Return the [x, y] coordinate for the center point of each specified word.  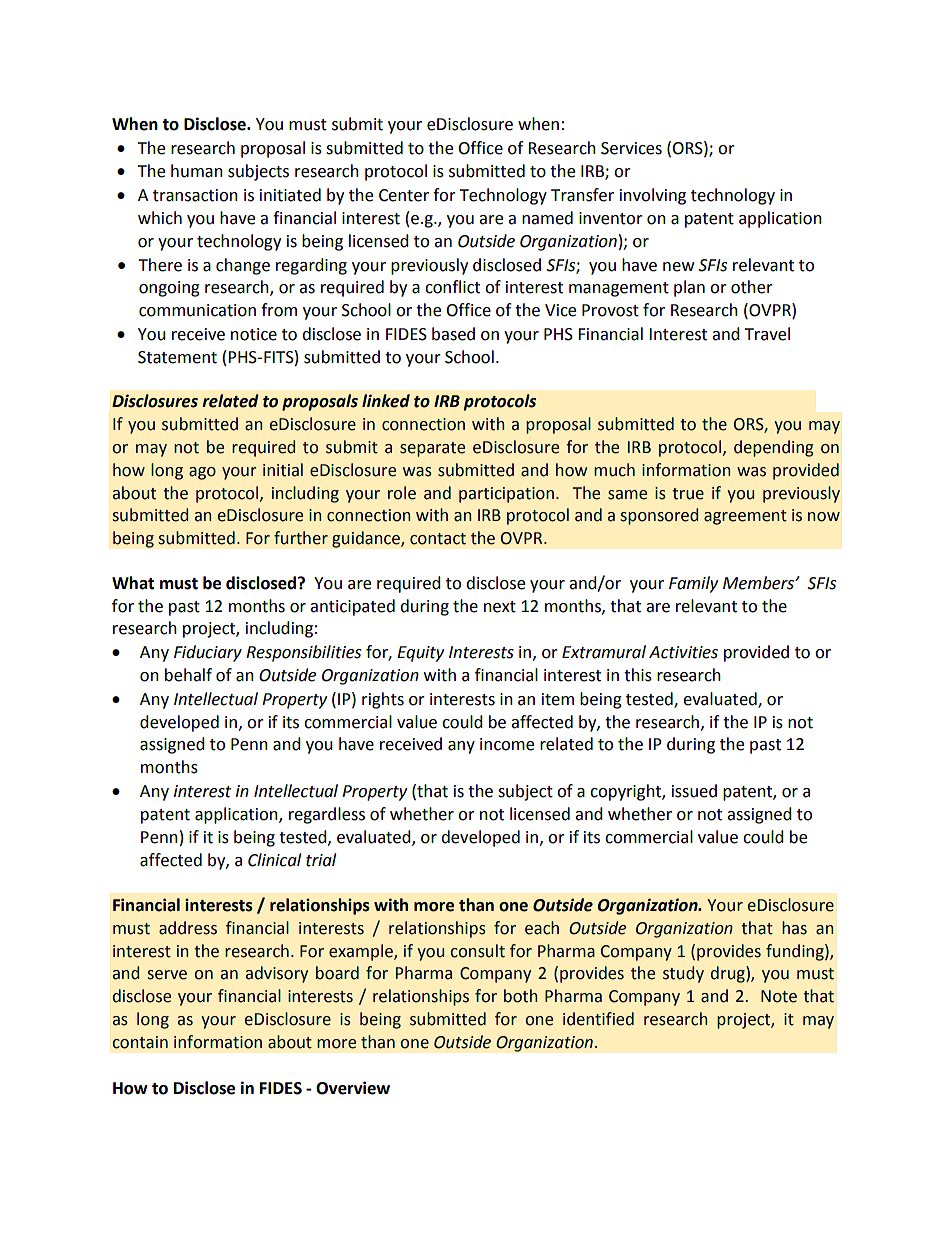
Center [404, 195]
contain [140, 1042]
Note [779, 996]
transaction [195, 195]
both [521, 996]
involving [653, 196]
